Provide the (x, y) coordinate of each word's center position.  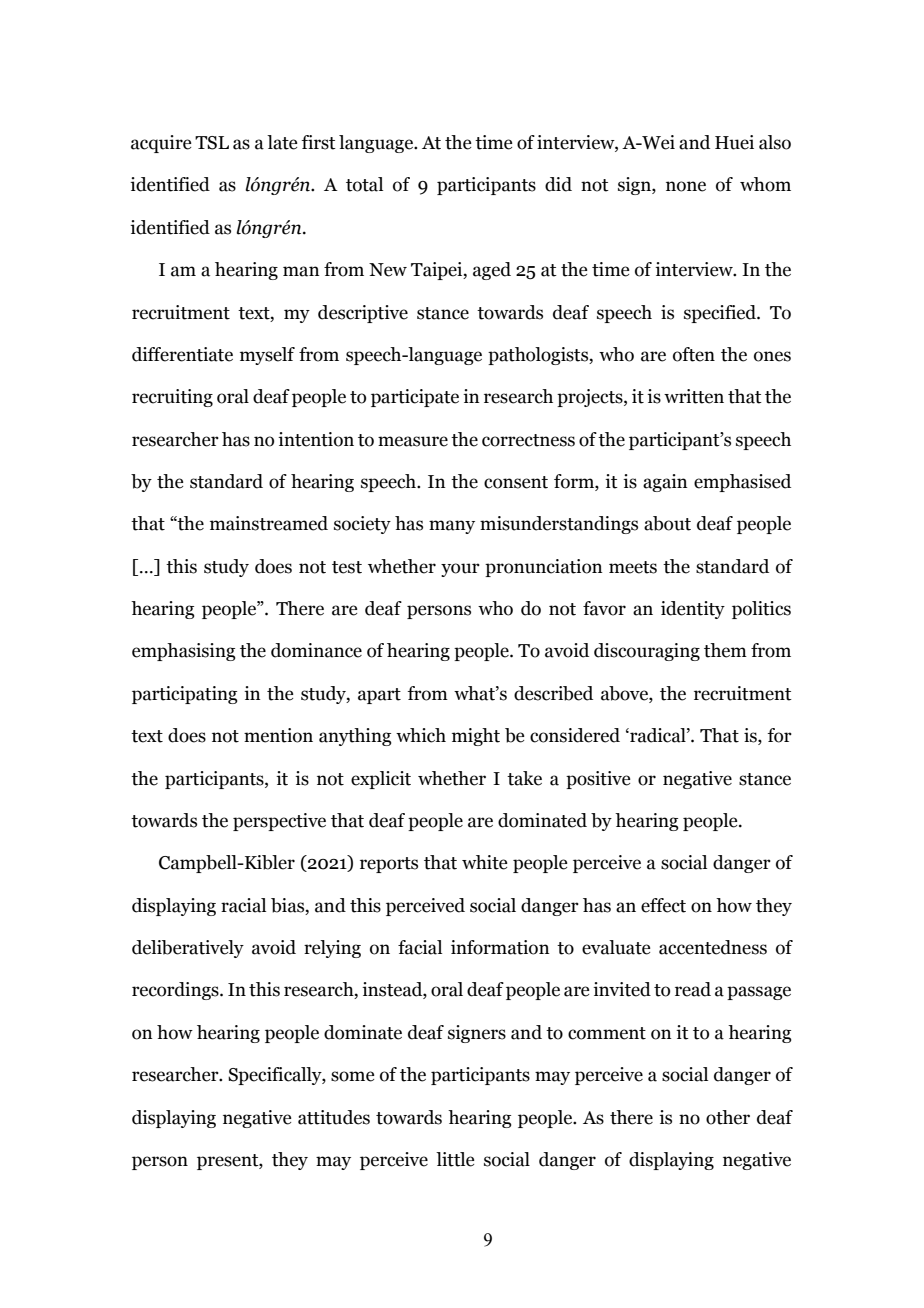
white (484, 862)
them (725, 650)
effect (663, 905)
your (460, 570)
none (686, 186)
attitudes (334, 1117)
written (694, 396)
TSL (212, 143)
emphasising (184, 652)
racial (243, 905)
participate (415, 398)
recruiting (172, 398)
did (558, 184)
